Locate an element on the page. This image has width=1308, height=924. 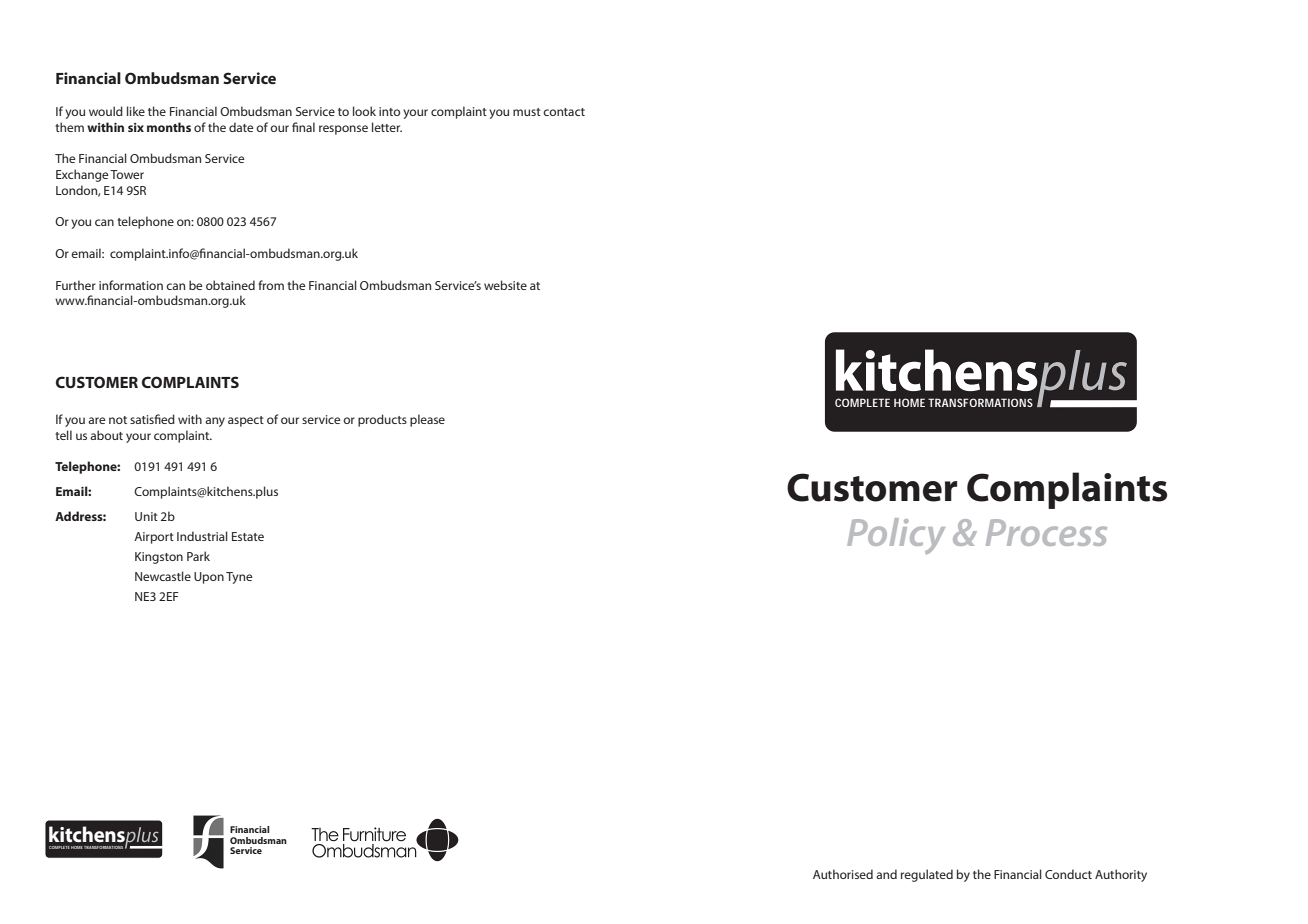
months is located at coordinates (169, 127).
